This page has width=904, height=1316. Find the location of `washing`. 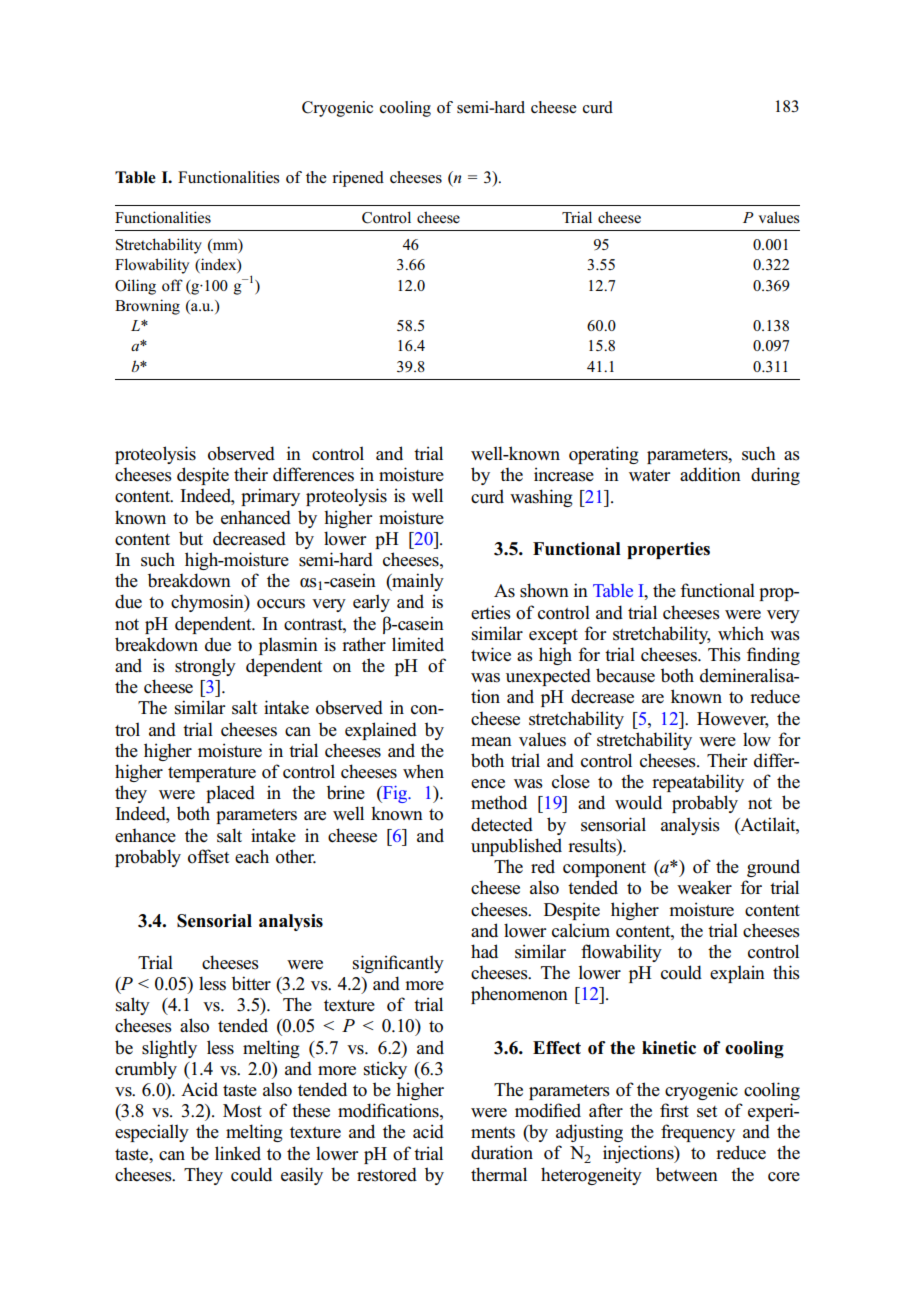

washing is located at coordinates (541, 498).
